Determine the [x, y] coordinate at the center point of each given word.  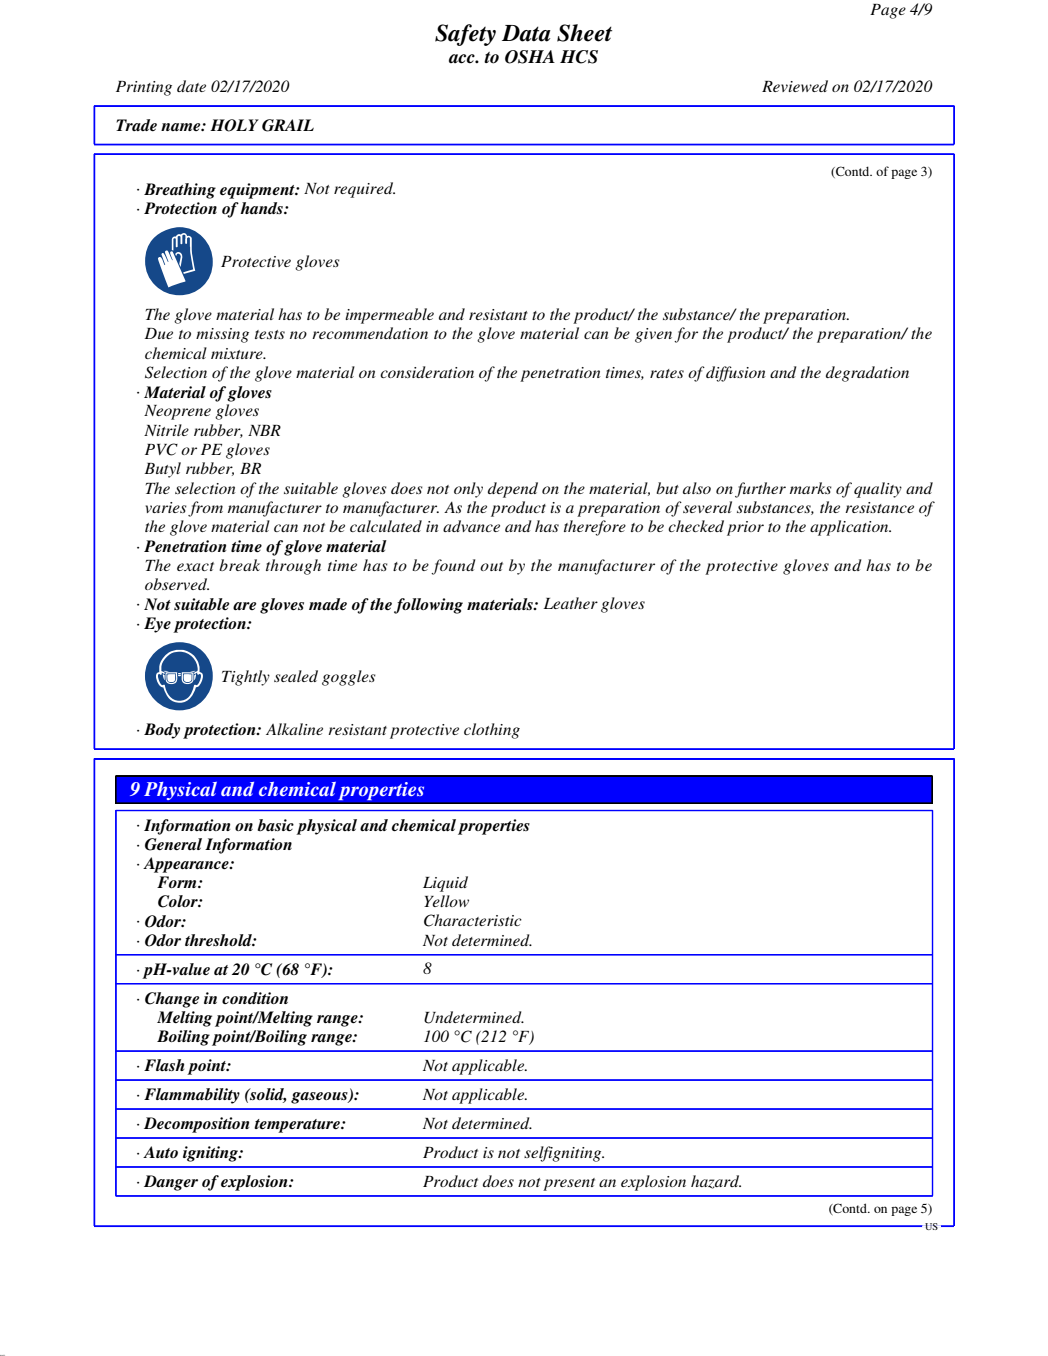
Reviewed [795, 86]
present [569, 1184]
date [191, 86]
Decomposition [196, 1125]
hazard [716, 1182]
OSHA [530, 57]
